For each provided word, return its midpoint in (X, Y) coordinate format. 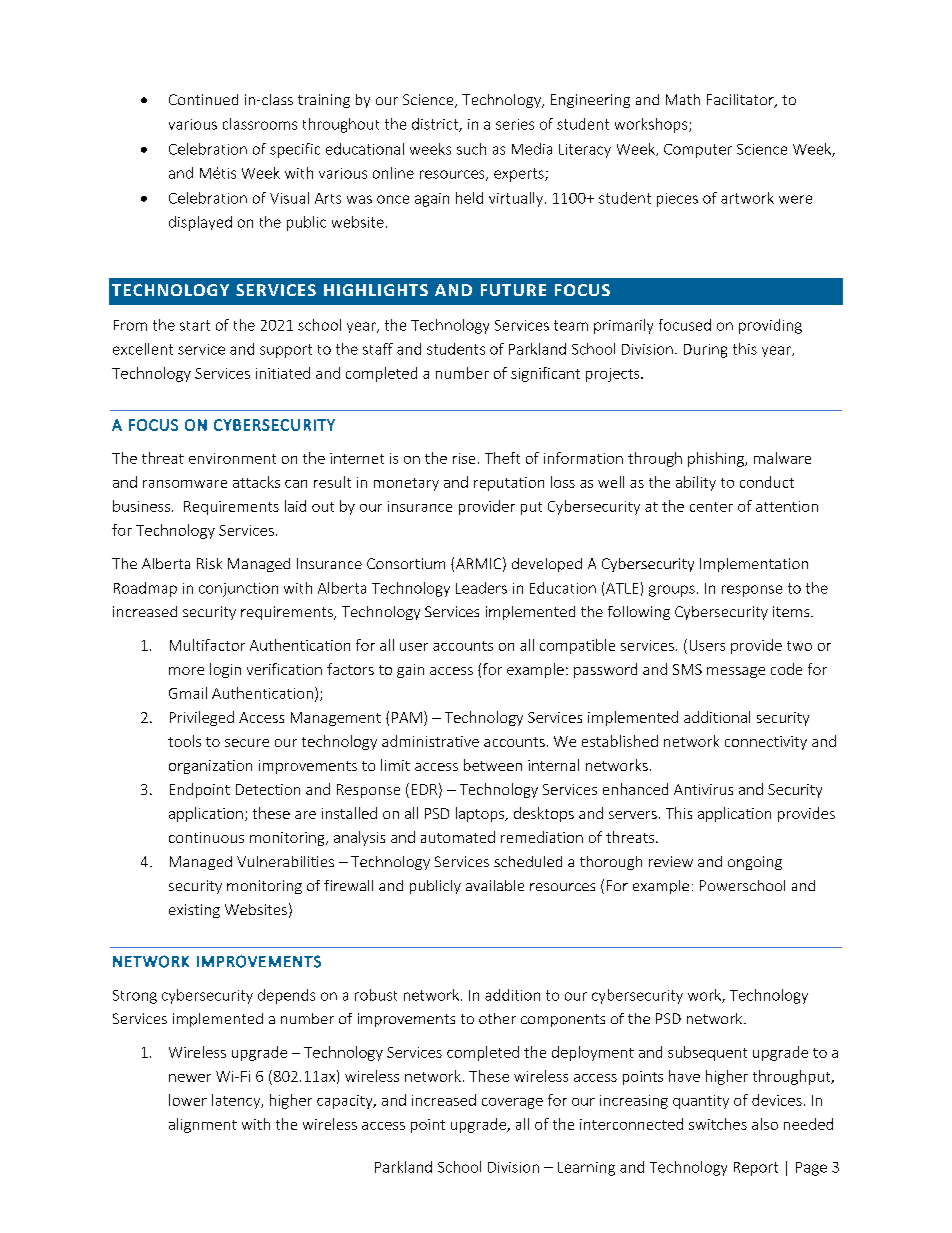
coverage (512, 1103)
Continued (203, 99)
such (471, 149)
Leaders (481, 588)
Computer (698, 151)
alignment (203, 1125)
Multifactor (207, 645)
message (736, 672)
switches (718, 1124)
